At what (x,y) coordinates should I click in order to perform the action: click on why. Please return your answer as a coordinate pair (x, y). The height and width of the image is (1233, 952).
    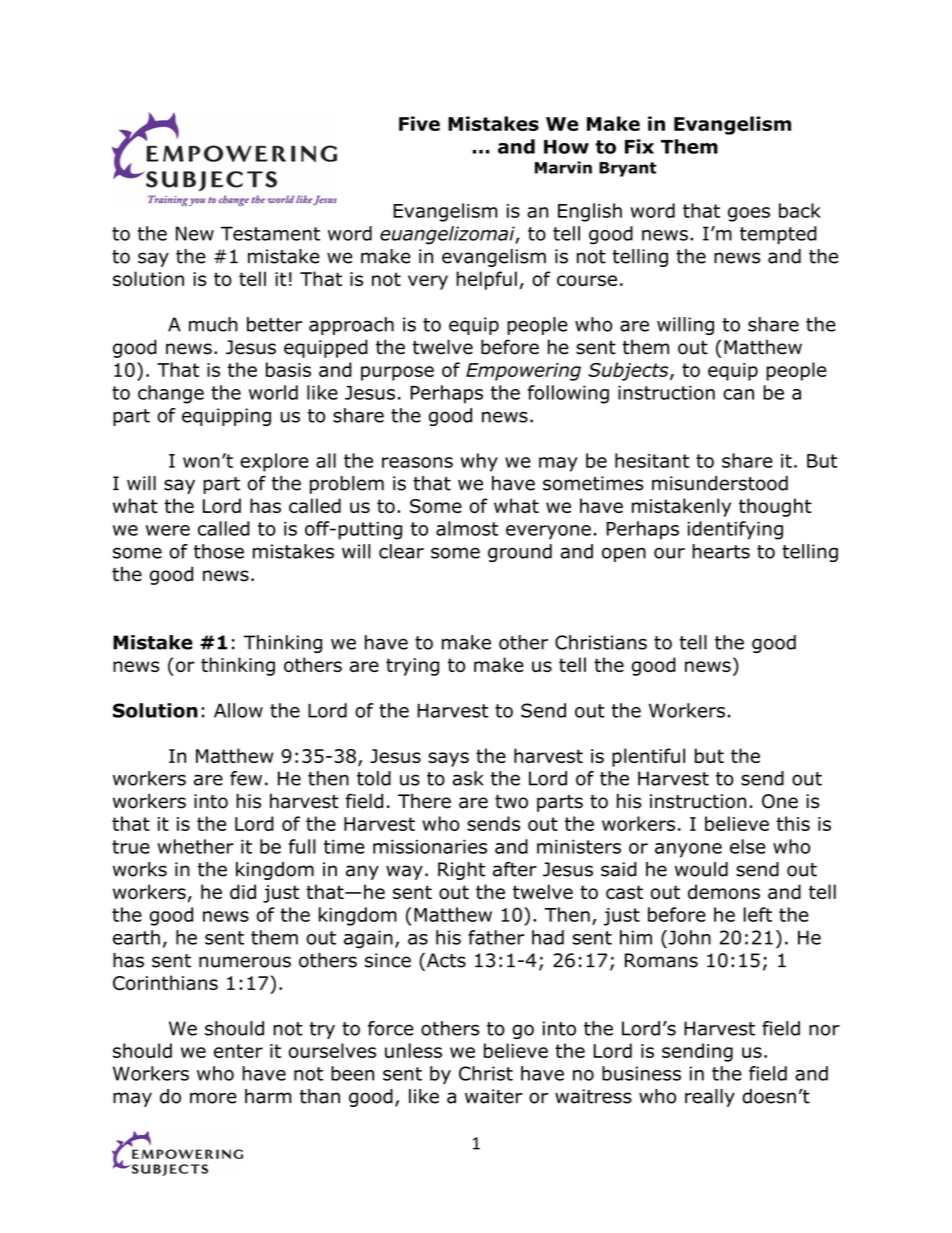
    Looking at the image, I should click on (479, 462).
